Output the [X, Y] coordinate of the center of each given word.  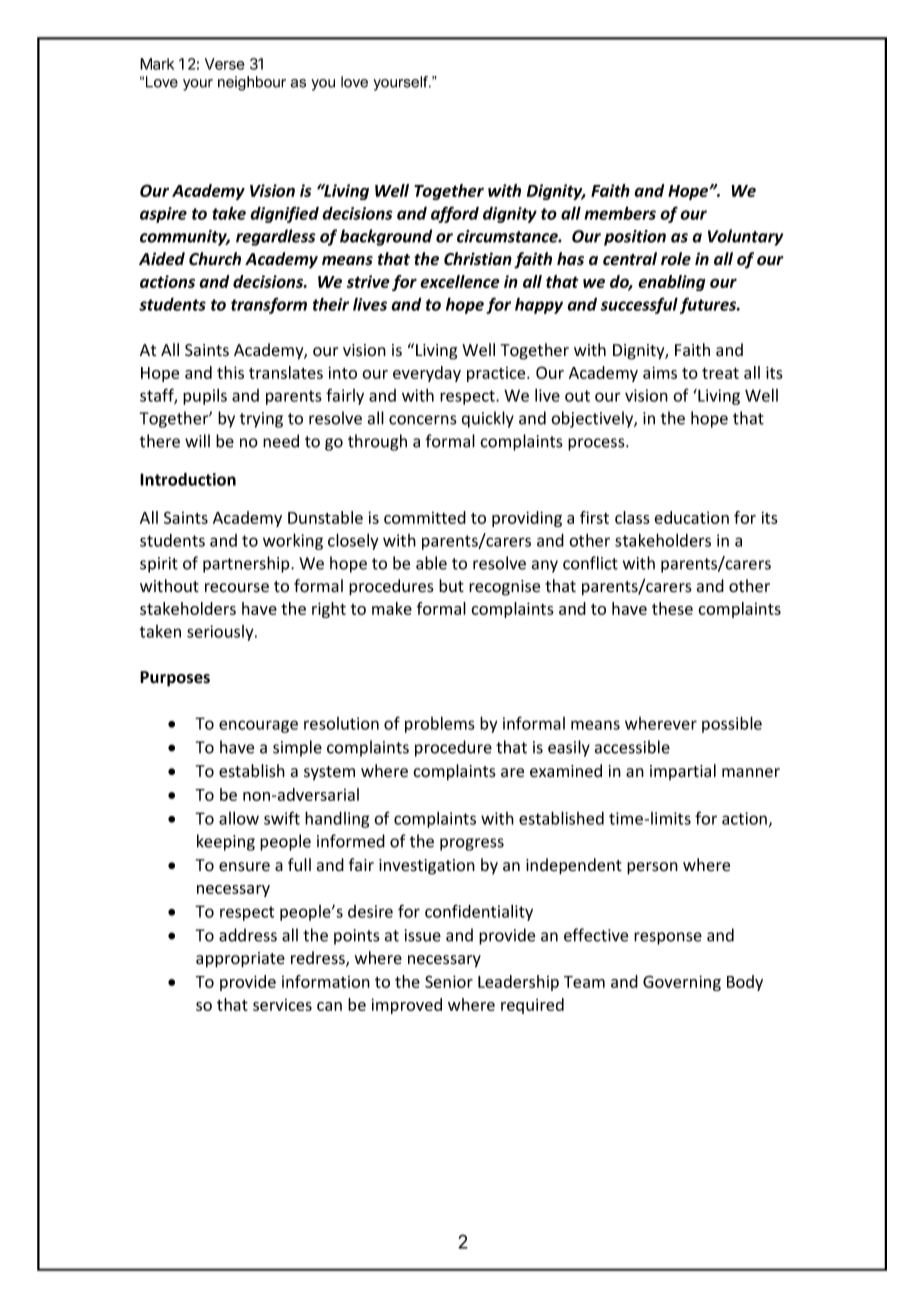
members [620, 213]
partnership [247, 564]
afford [455, 214]
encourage [258, 726]
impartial [683, 772]
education [691, 517]
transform [269, 305]
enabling [672, 283]
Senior [449, 981]
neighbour [252, 83]
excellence [460, 281]
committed [425, 517]
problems [440, 724]
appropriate [240, 960]
